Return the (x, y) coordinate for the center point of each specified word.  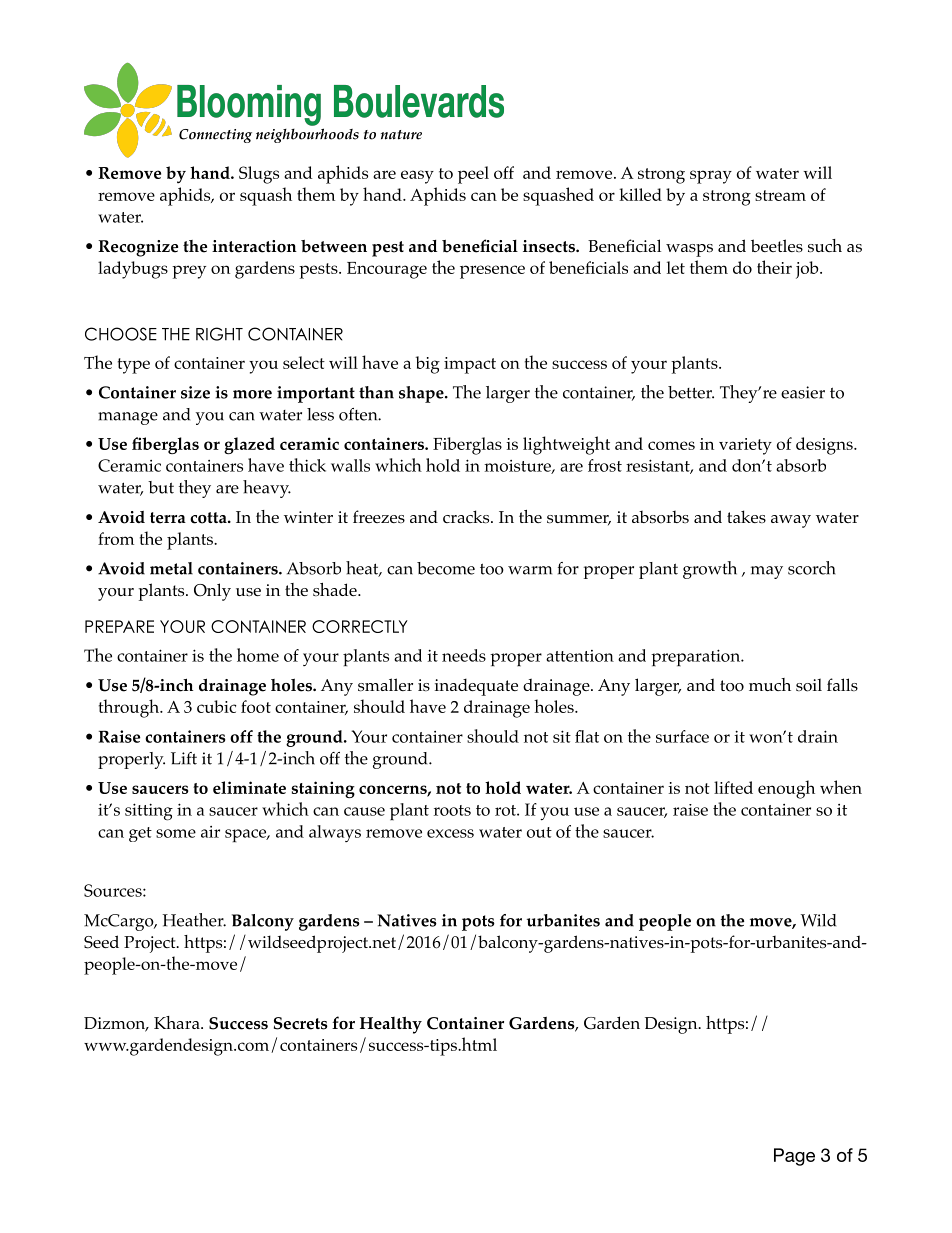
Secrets (301, 1023)
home (258, 655)
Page (794, 1157)
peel (473, 175)
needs (464, 655)
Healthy (391, 1025)
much (770, 684)
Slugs (259, 175)
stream (780, 195)
